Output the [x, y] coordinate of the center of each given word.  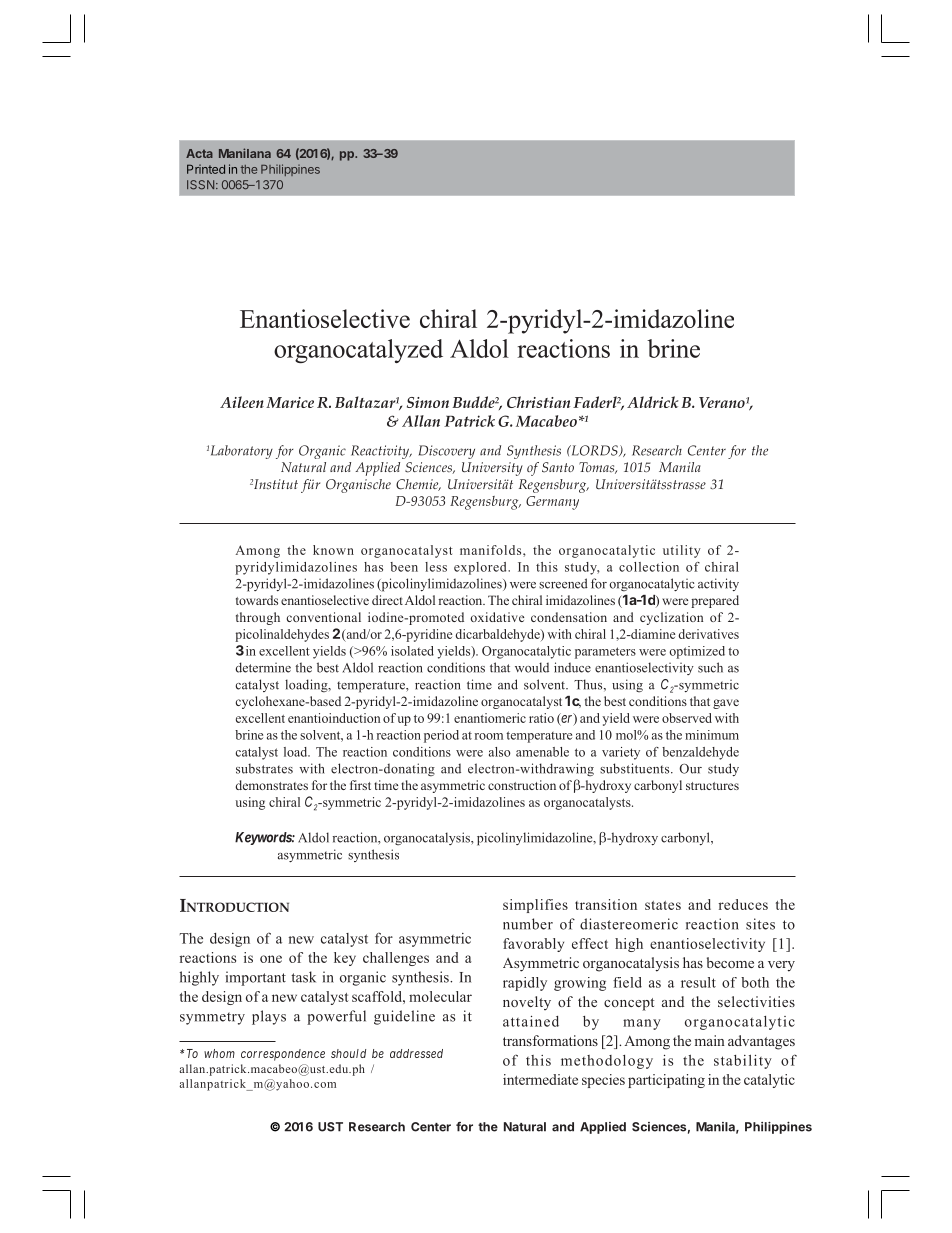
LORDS [594, 450]
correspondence [283, 1055]
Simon [428, 402]
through [258, 618]
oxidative [497, 617]
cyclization [671, 618]
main [710, 1040]
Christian [538, 402]
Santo [558, 467]
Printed [206, 169]
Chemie [418, 485]
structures [712, 786]
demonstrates [271, 785]
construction [522, 785]
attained [531, 1021]
